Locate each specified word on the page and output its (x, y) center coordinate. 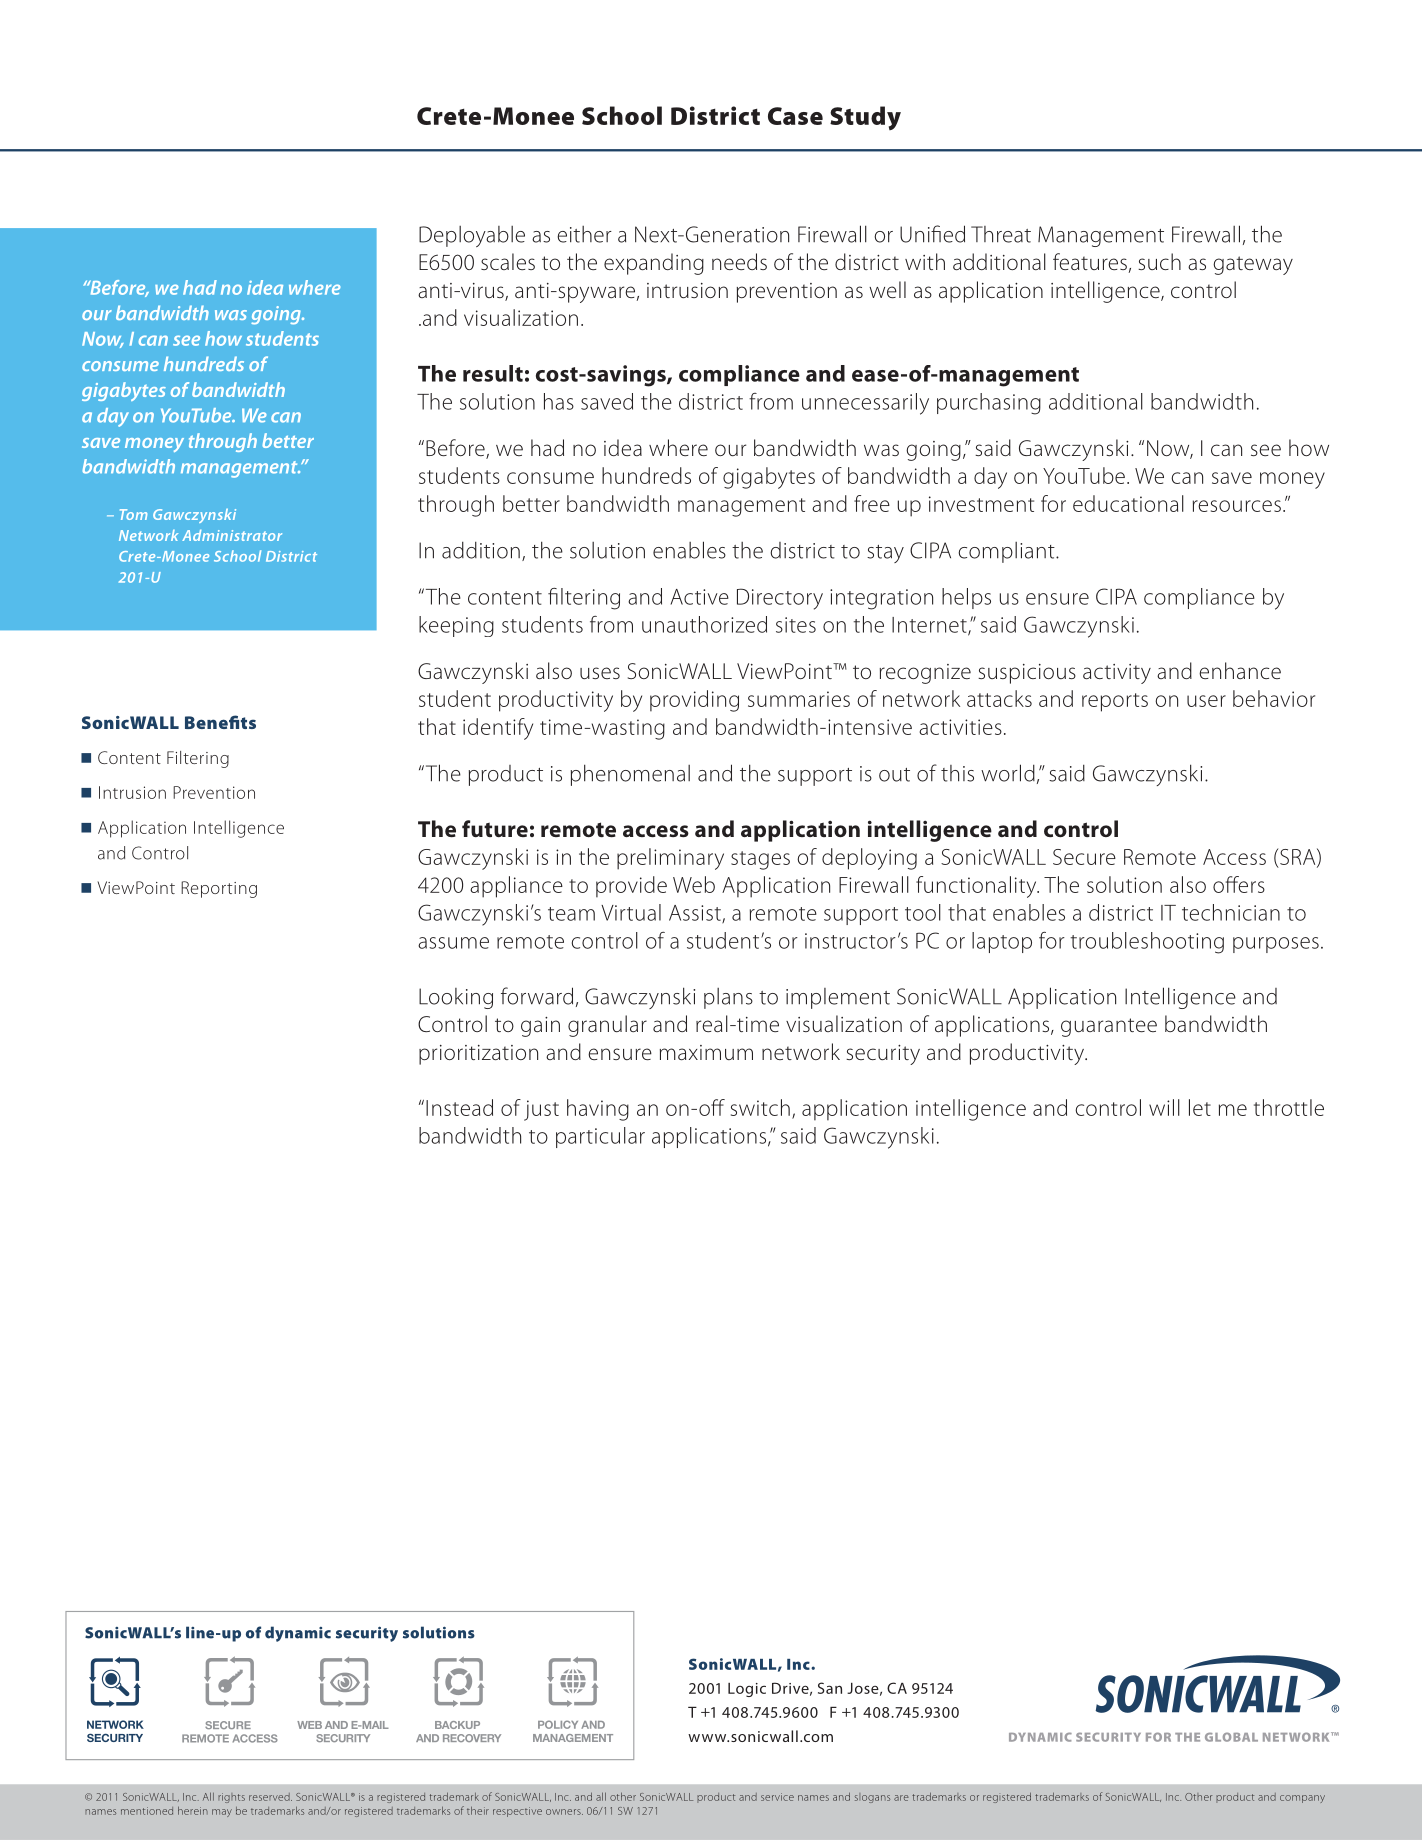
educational (1128, 503)
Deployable (472, 236)
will (1164, 1107)
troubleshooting (1147, 943)
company (1302, 1799)
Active (699, 597)
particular (600, 1137)
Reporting (219, 889)
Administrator (232, 535)
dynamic (298, 1634)
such (1159, 261)
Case (795, 116)
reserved (270, 1797)
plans (728, 998)
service (777, 1797)
